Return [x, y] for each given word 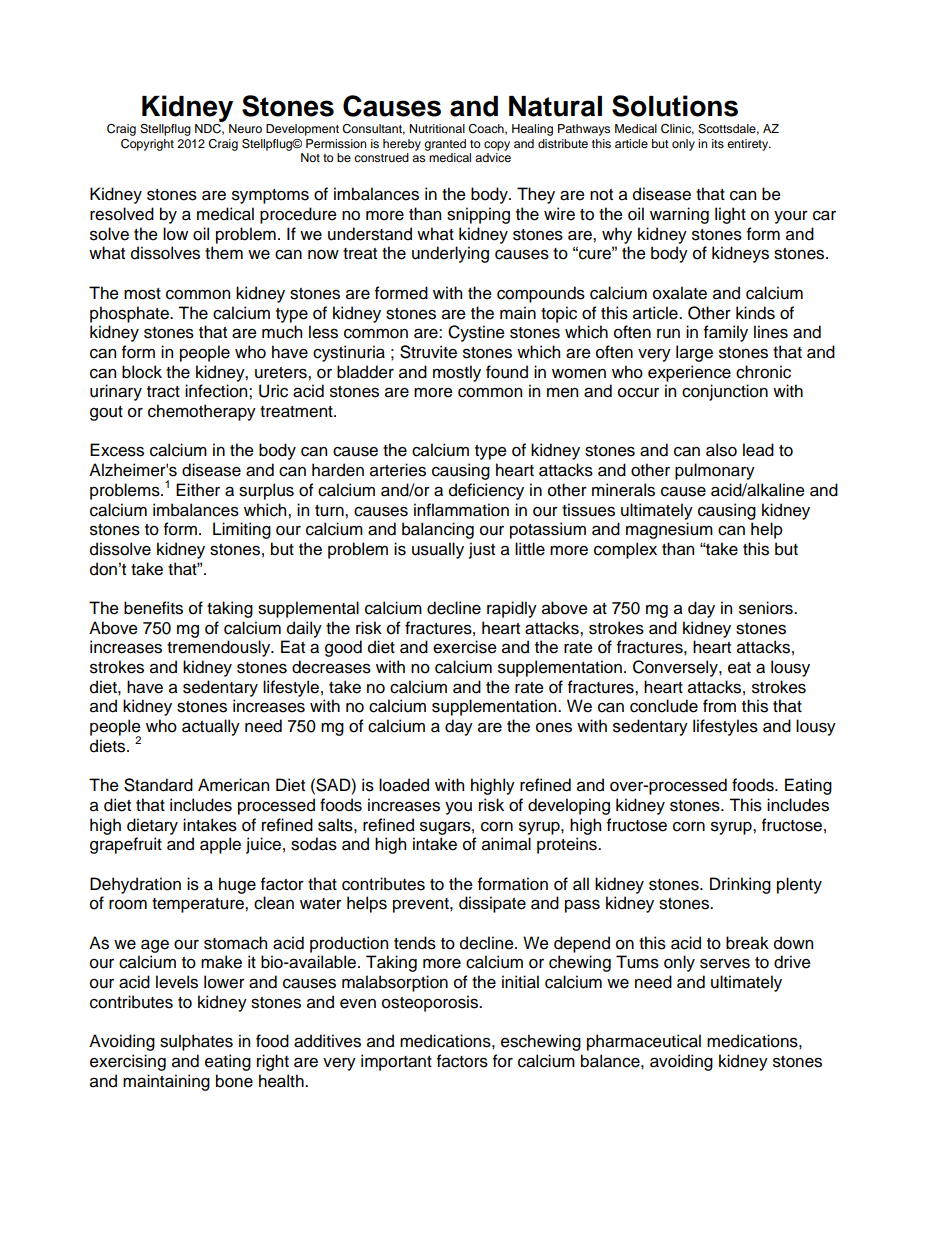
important [396, 1062]
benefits [153, 608]
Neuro [245, 128]
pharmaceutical [644, 1042]
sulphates [196, 1042]
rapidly [512, 609]
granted [445, 145]
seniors [767, 608]
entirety [749, 145]
